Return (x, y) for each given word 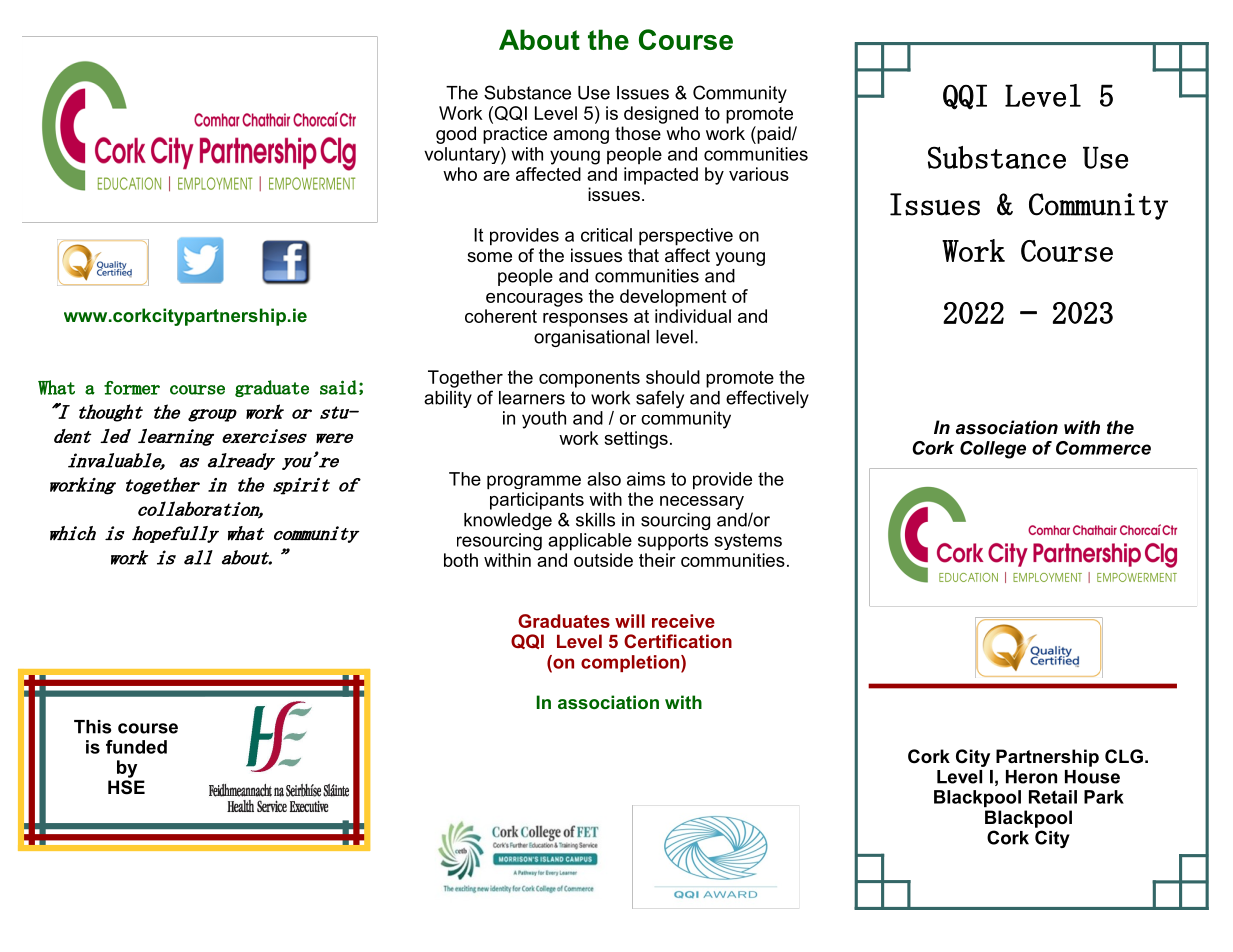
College (993, 450)
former (132, 388)
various (759, 174)
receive (683, 621)
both (461, 560)
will (630, 621)
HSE (126, 787)
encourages (534, 300)
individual (693, 316)
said (338, 387)
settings (636, 440)
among (581, 137)
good (456, 135)
